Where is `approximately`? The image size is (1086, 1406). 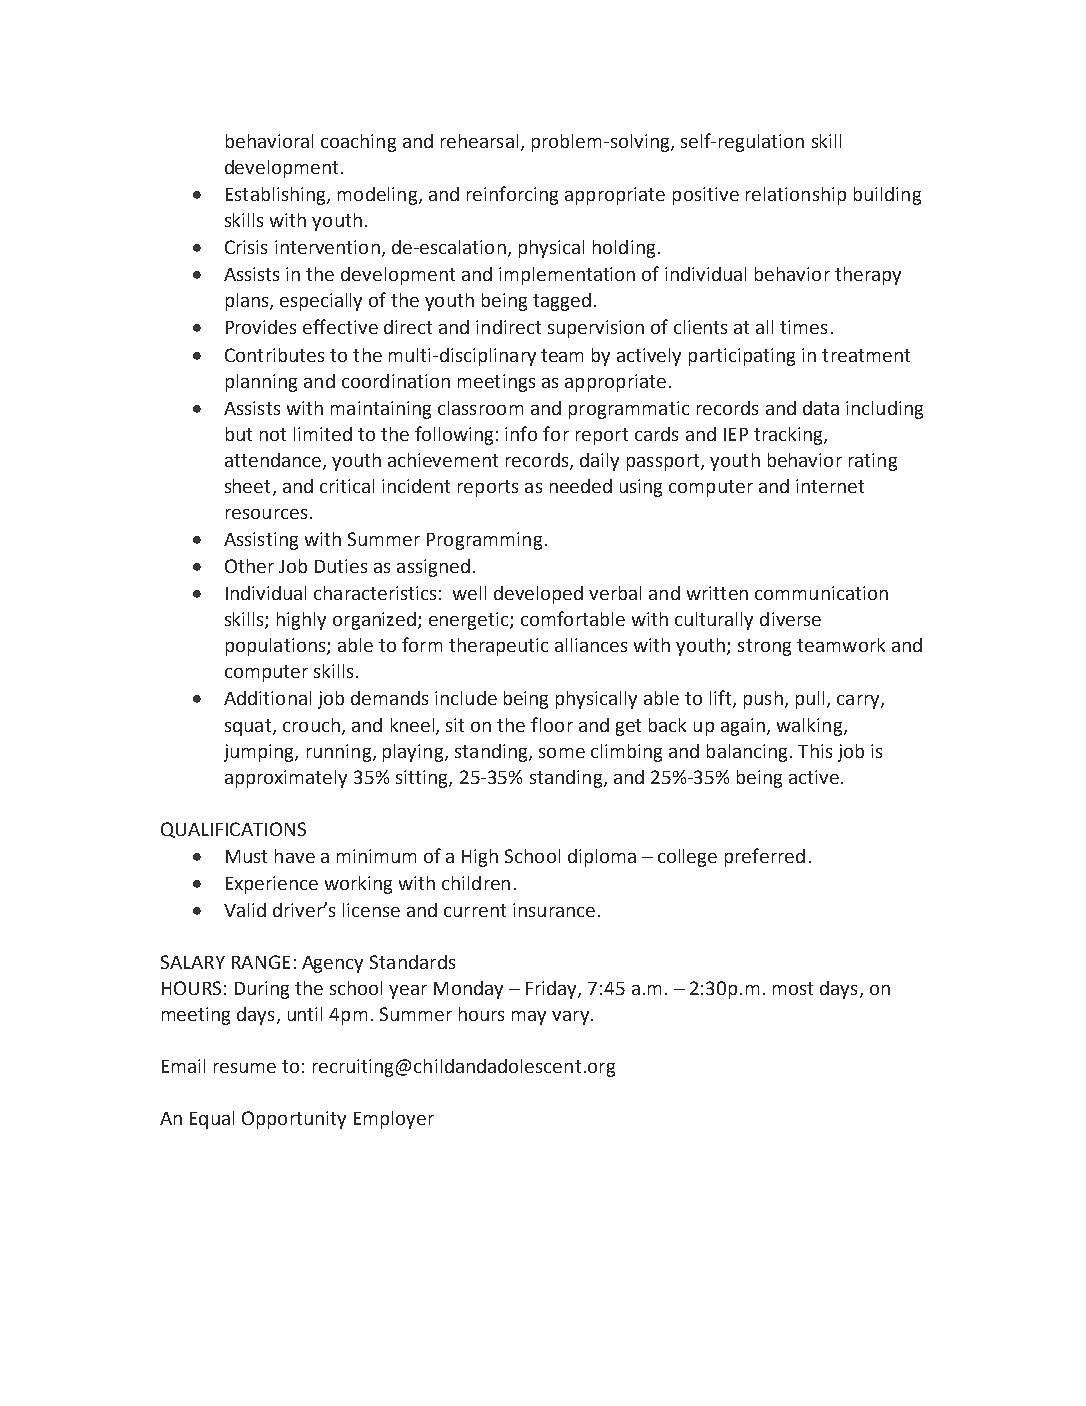 approximately is located at coordinates (286, 779).
